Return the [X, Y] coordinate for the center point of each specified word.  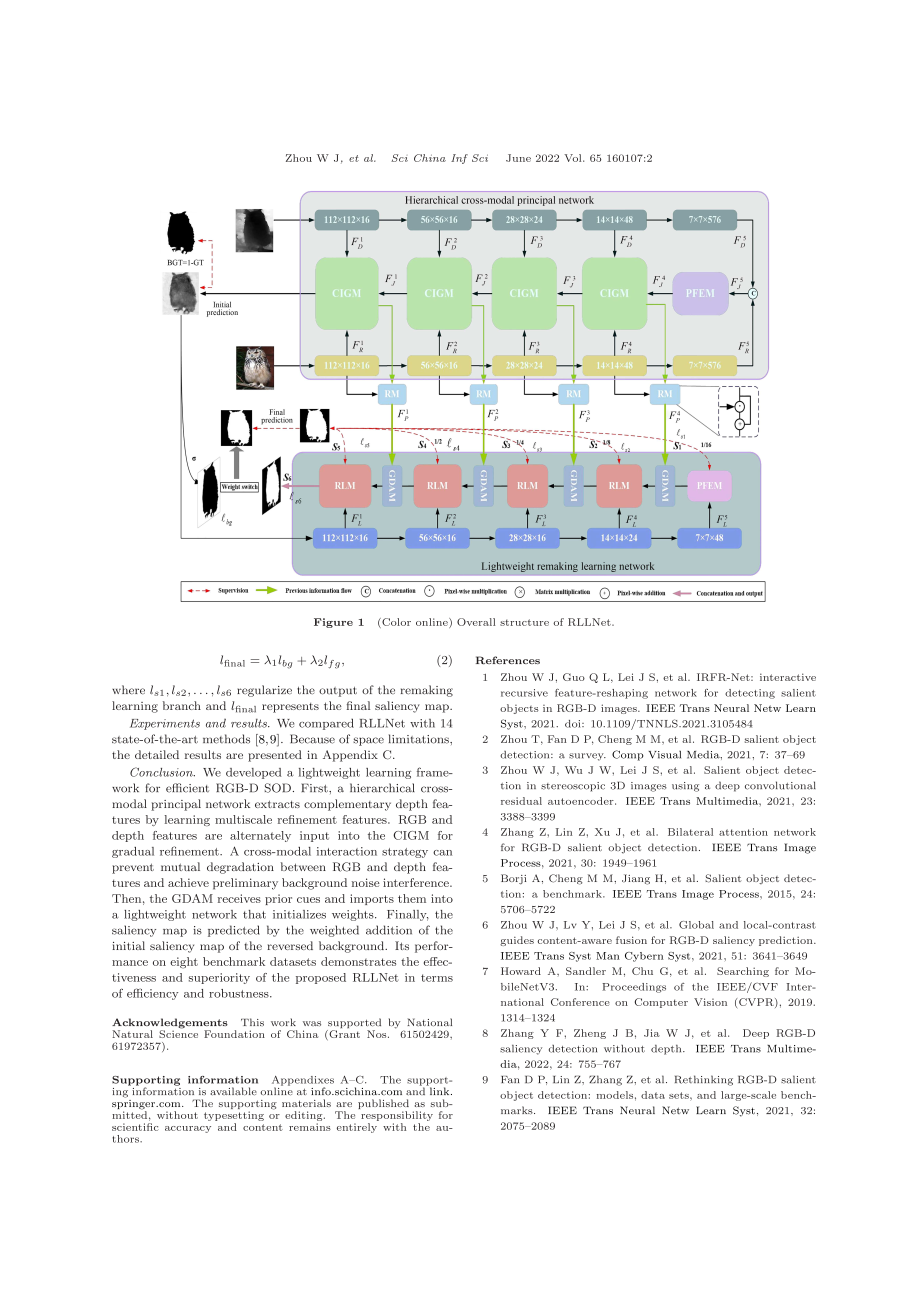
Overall [476, 622]
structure [524, 622]
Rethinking [704, 1080]
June [518, 158]
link [439, 1090]
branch [182, 705]
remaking [427, 691]
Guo [574, 677]
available [233, 1091]
